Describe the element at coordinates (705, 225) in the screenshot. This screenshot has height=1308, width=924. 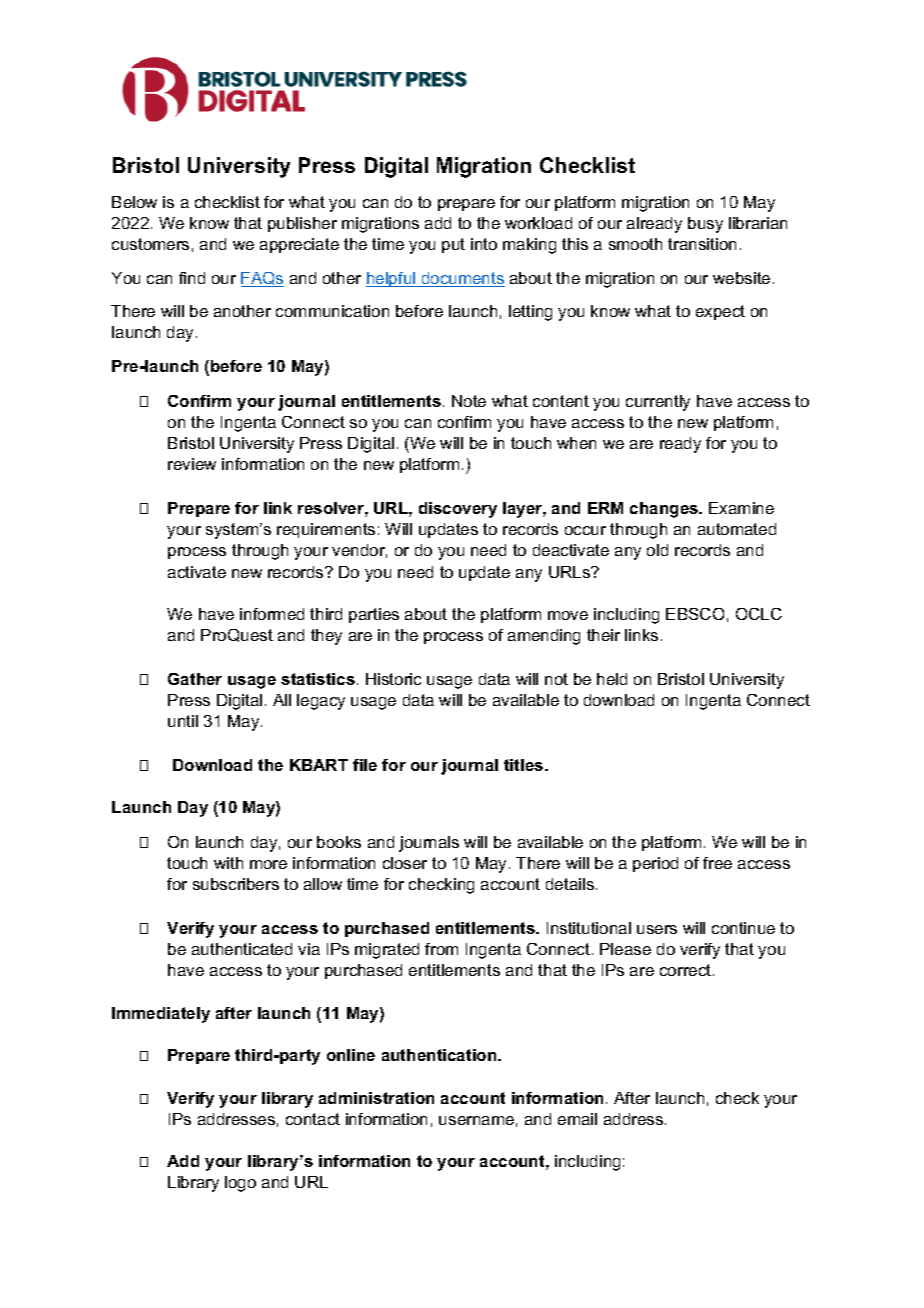
I see `busy` at that location.
